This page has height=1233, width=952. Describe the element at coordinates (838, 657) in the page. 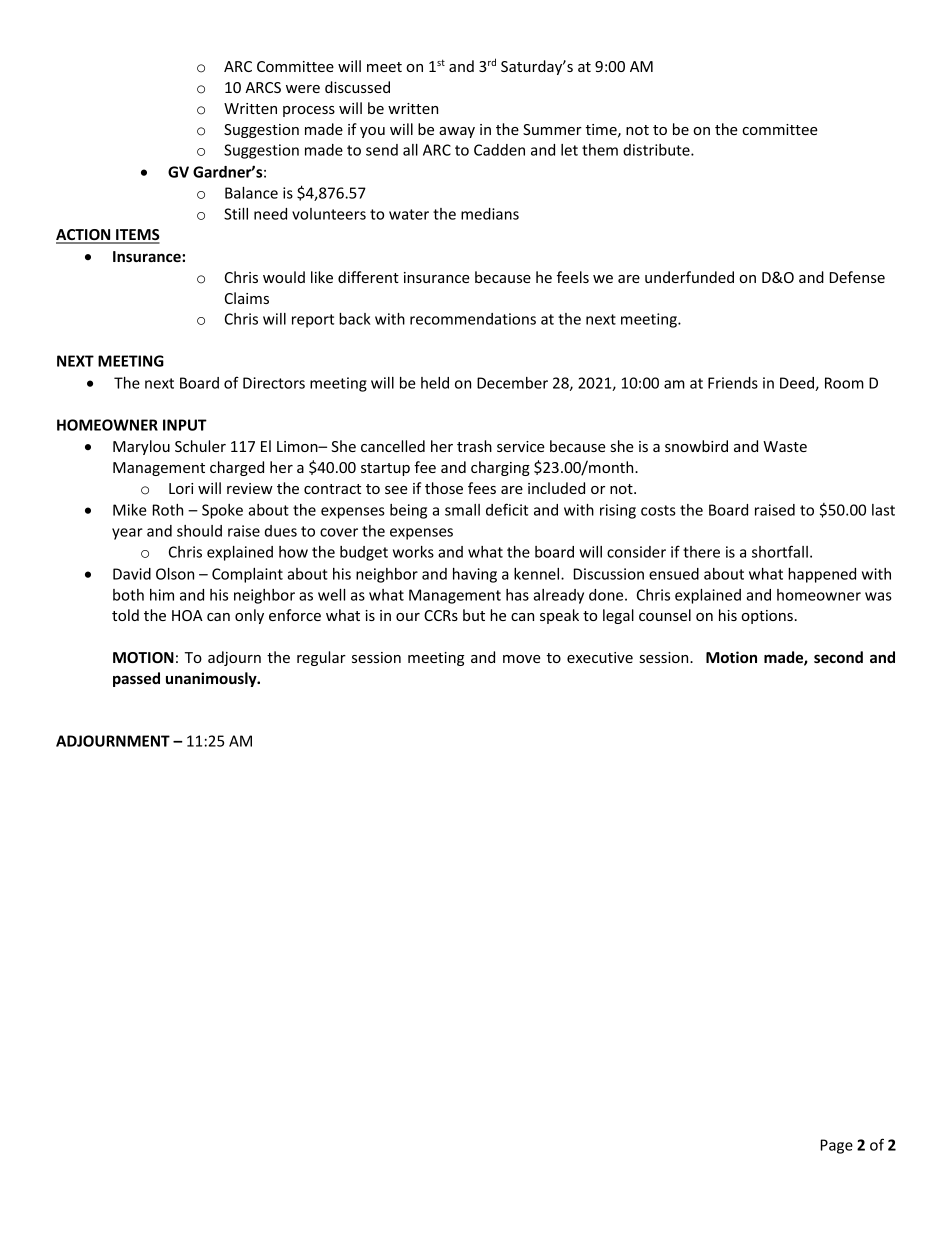

I see `second` at that location.
